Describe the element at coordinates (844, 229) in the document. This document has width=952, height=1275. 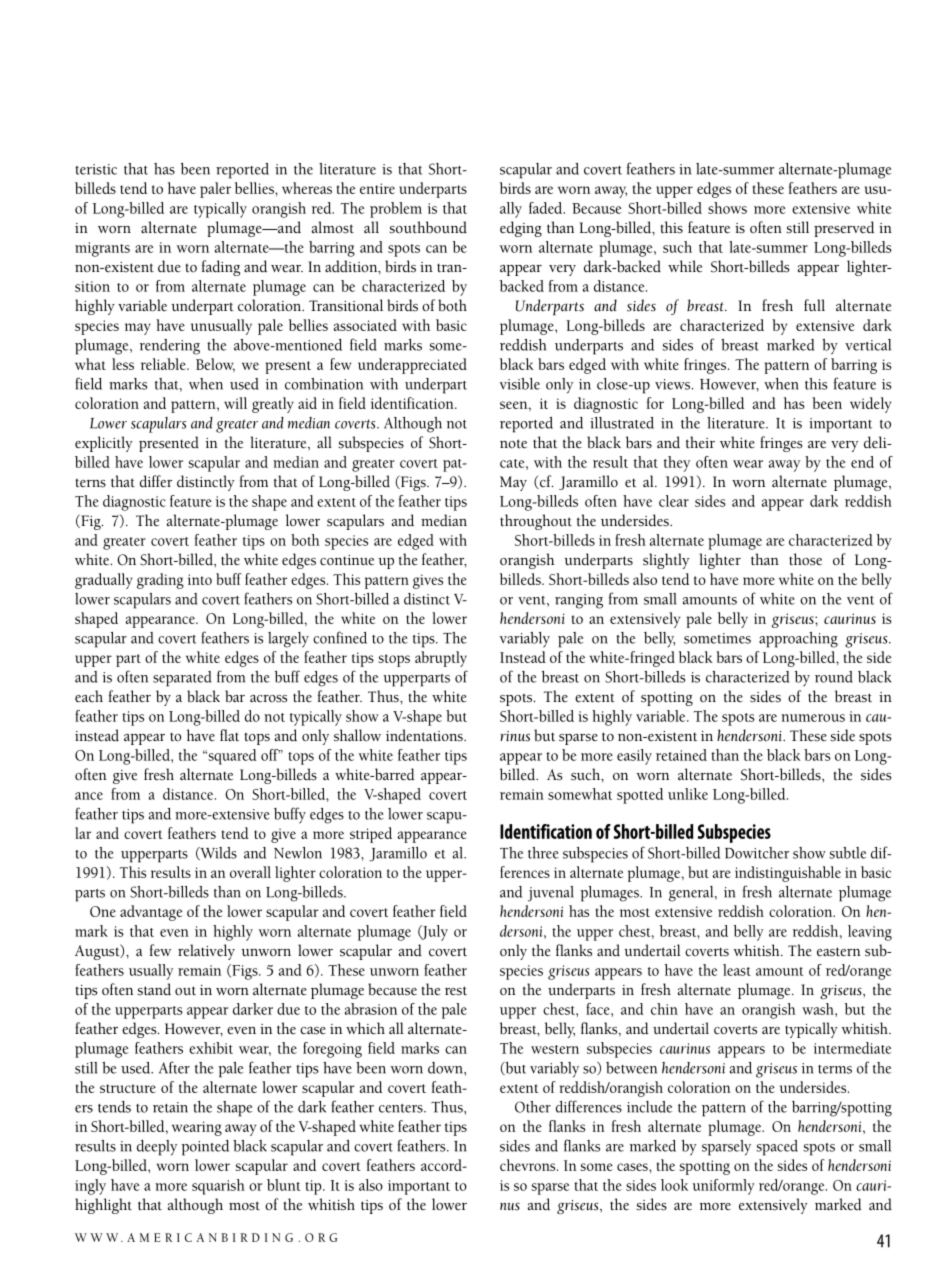
I see `preserved` at that location.
